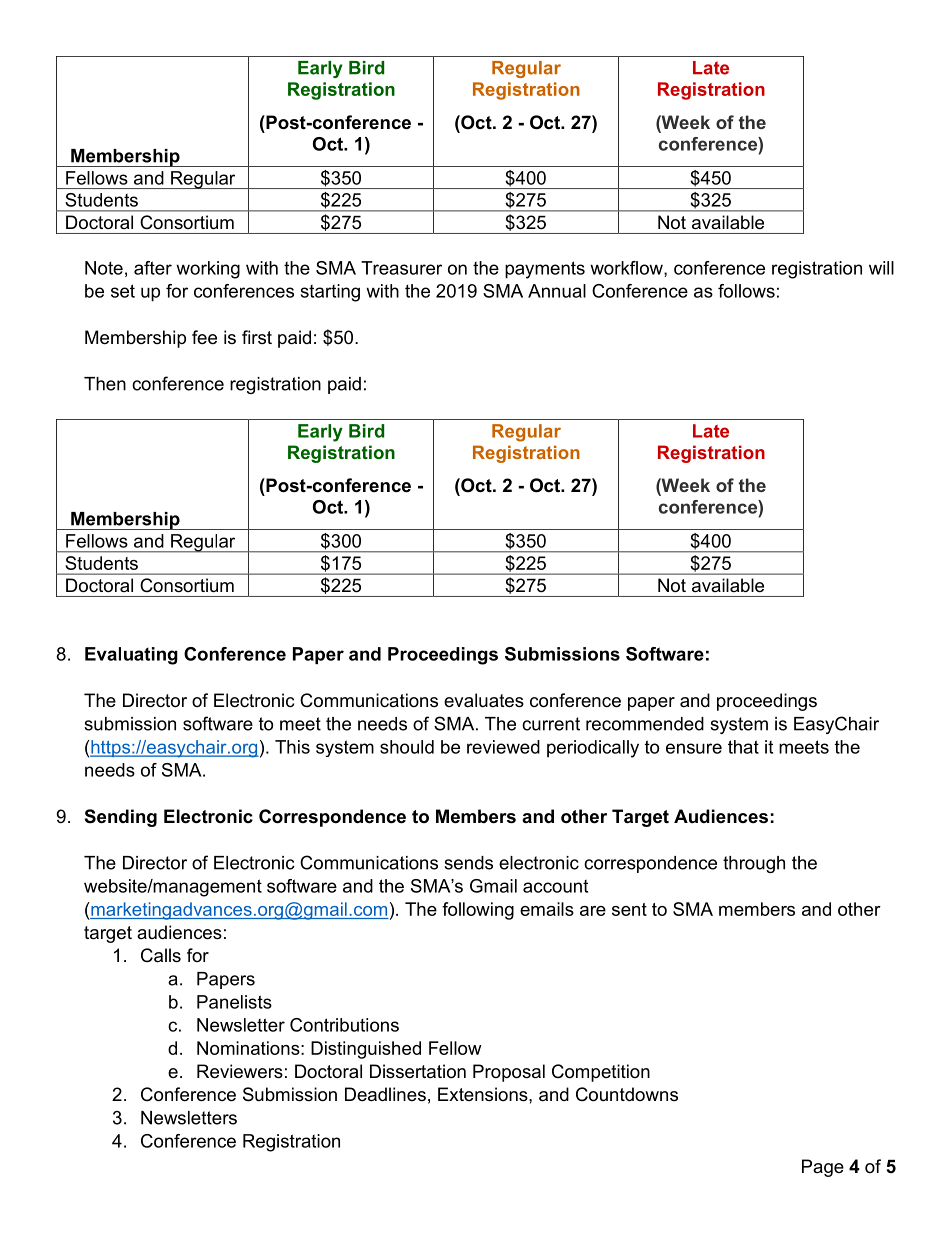  Describe the element at coordinates (484, 700) in the screenshot. I see `evaluates` at that location.
